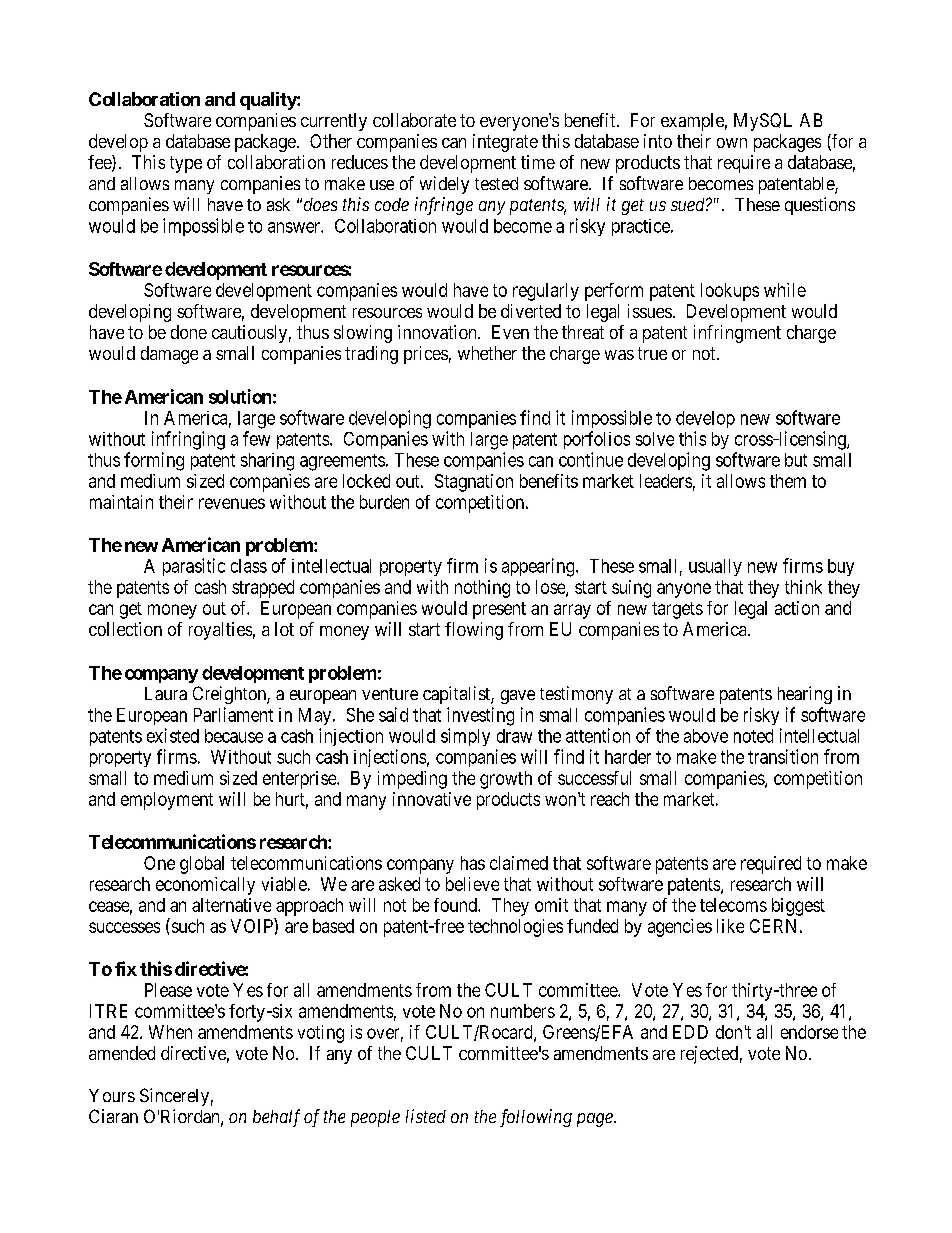 The width and height of the screenshot is (952, 1233). I want to click on royalties, so click(220, 631).
